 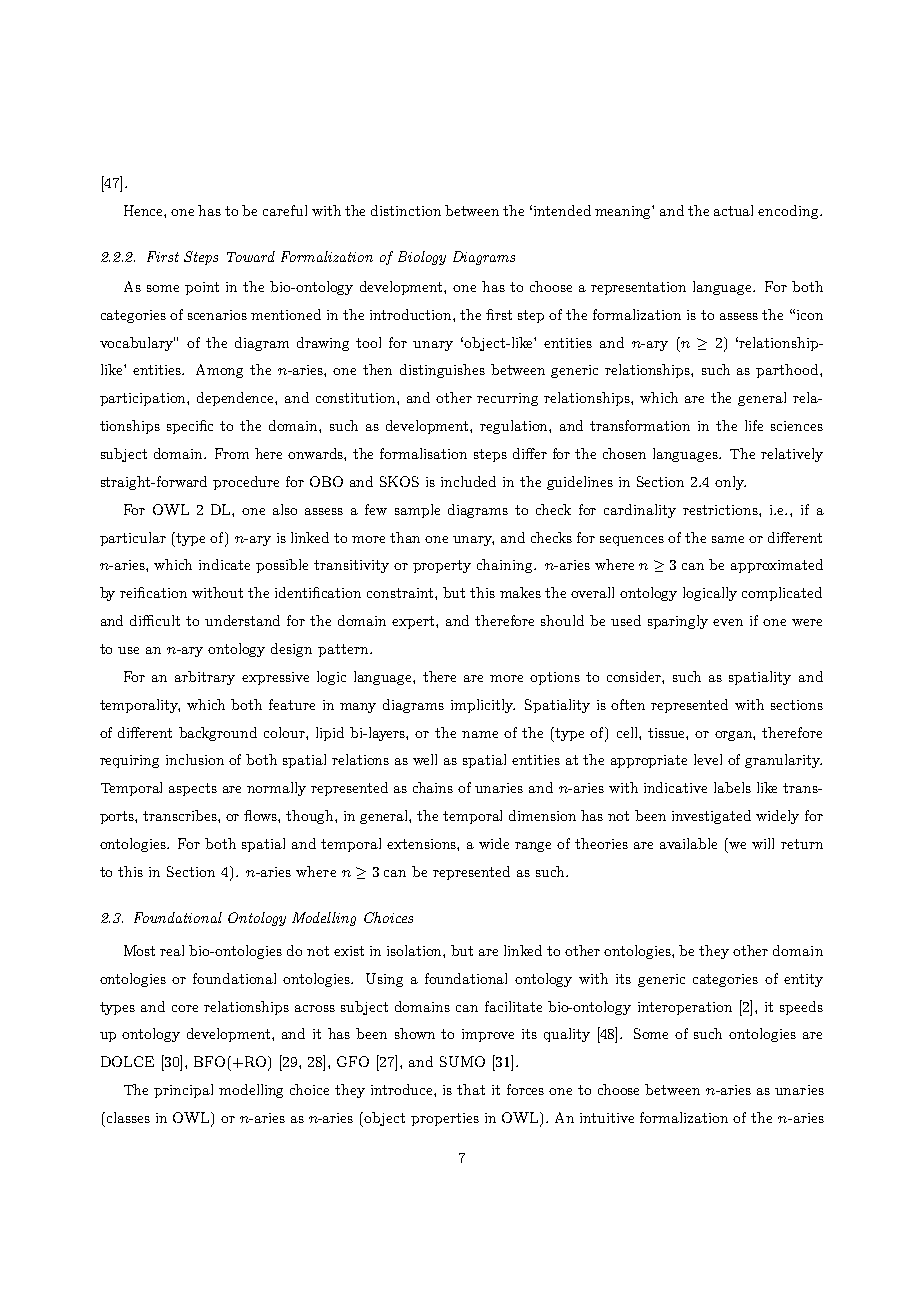 I want to click on indicate, so click(x=224, y=564).
